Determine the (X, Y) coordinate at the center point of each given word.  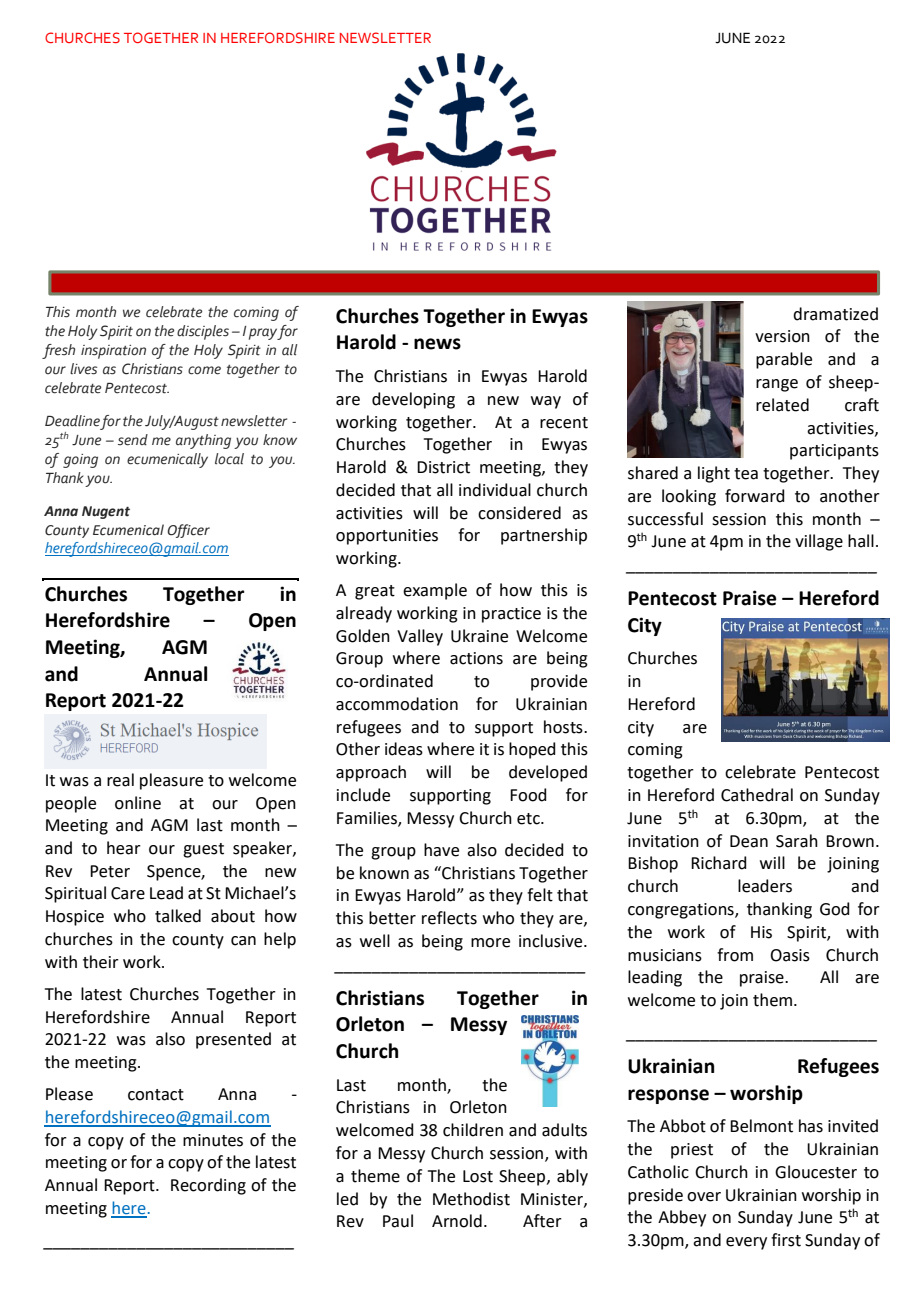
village (819, 542)
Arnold (457, 1221)
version (782, 336)
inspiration (113, 352)
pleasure (171, 781)
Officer (188, 531)
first (786, 1240)
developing (413, 400)
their (101, 962)
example (435, 591)
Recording (208, 1186)
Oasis (790, 955)
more (490, 943)
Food (528, 795)
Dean (749, 841)
